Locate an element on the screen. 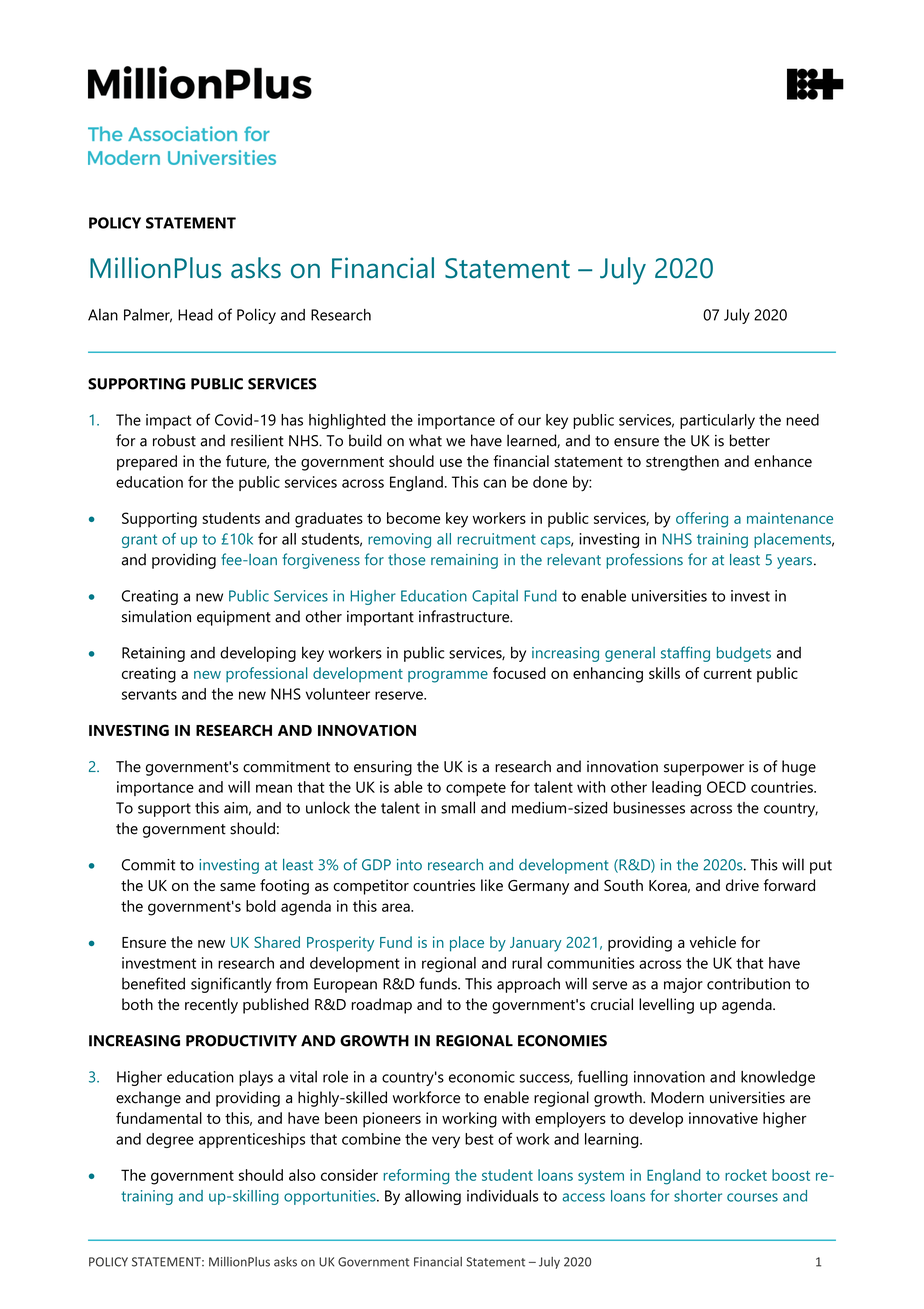  reforming is located at coordinates (416, 1177).
